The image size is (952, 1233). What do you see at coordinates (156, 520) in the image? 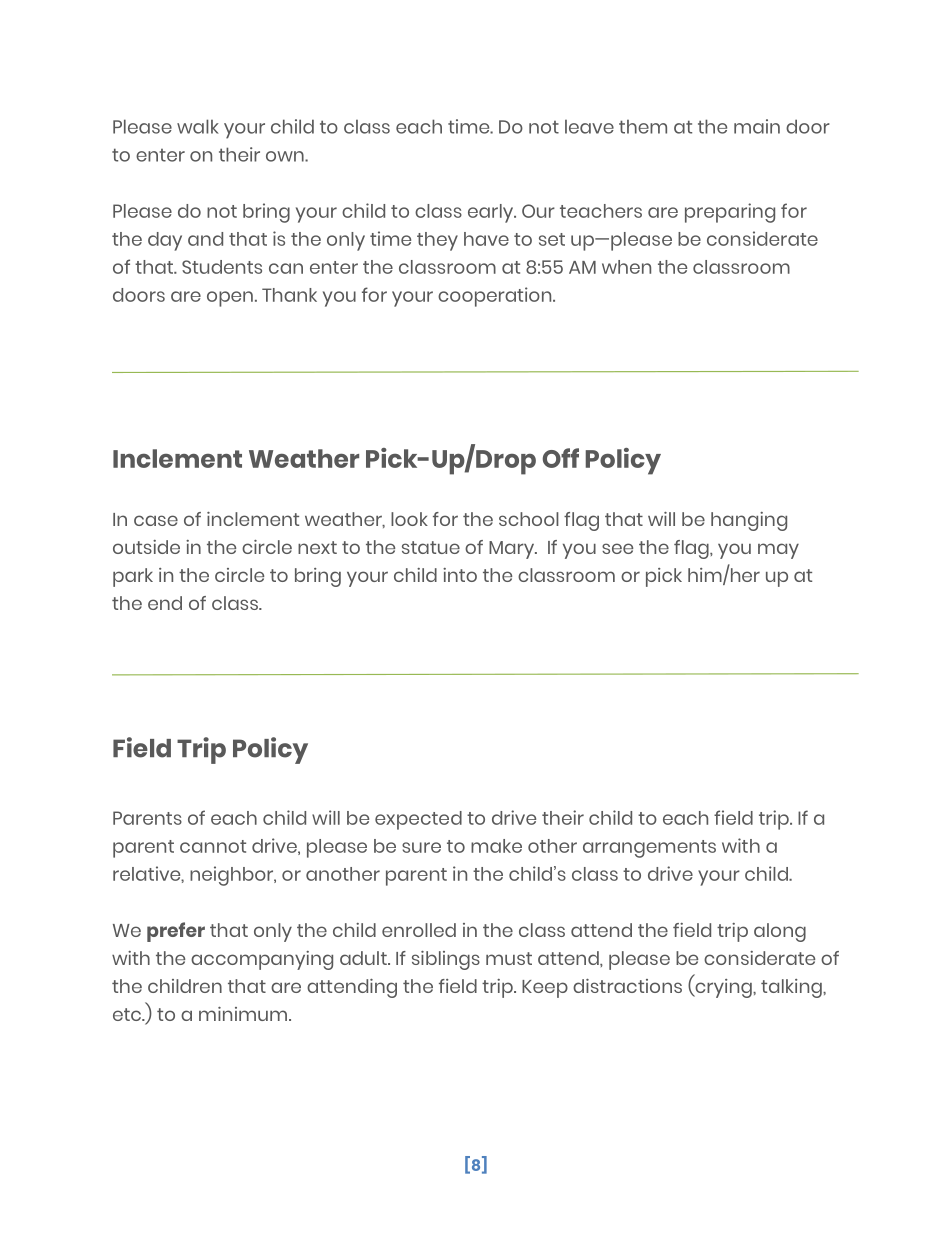
I see `case` at bounding box center [156, 520].
